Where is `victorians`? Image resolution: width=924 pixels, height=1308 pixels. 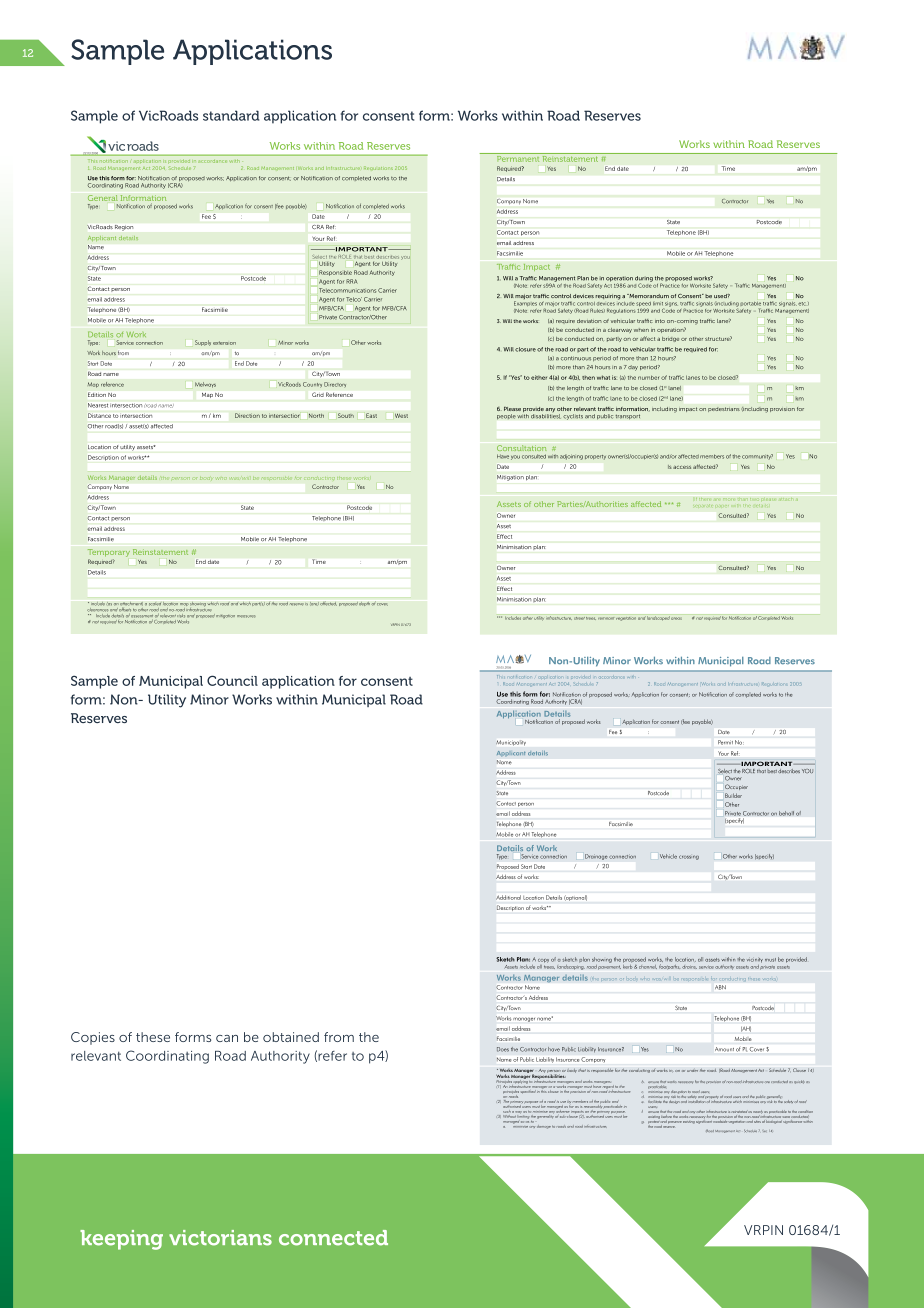
victorians is located at coordinates (220, 1238).
